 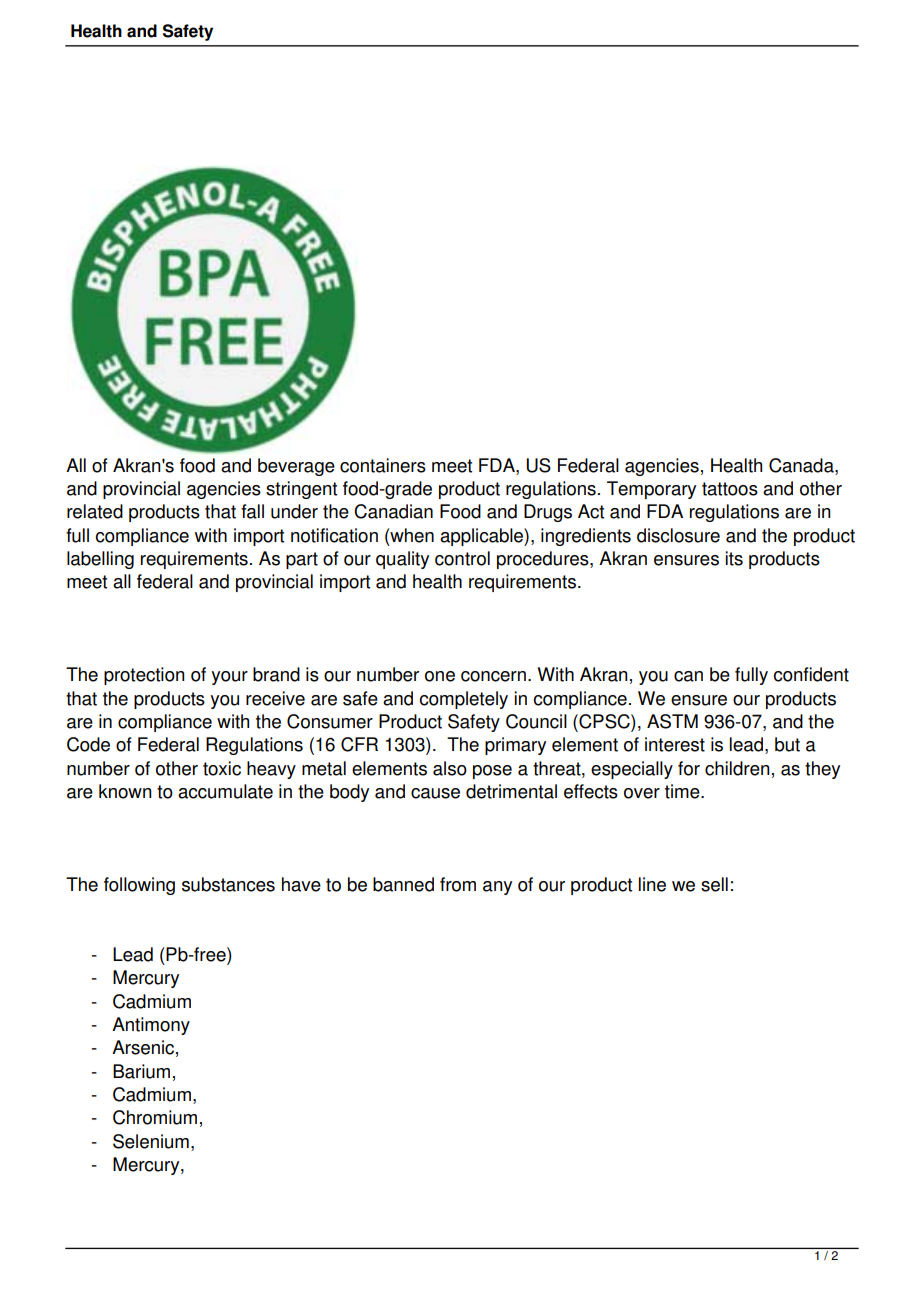 What do you see at coordinates (252, 511) in the image?
I see `fall` at bounding box center [252, 511].
